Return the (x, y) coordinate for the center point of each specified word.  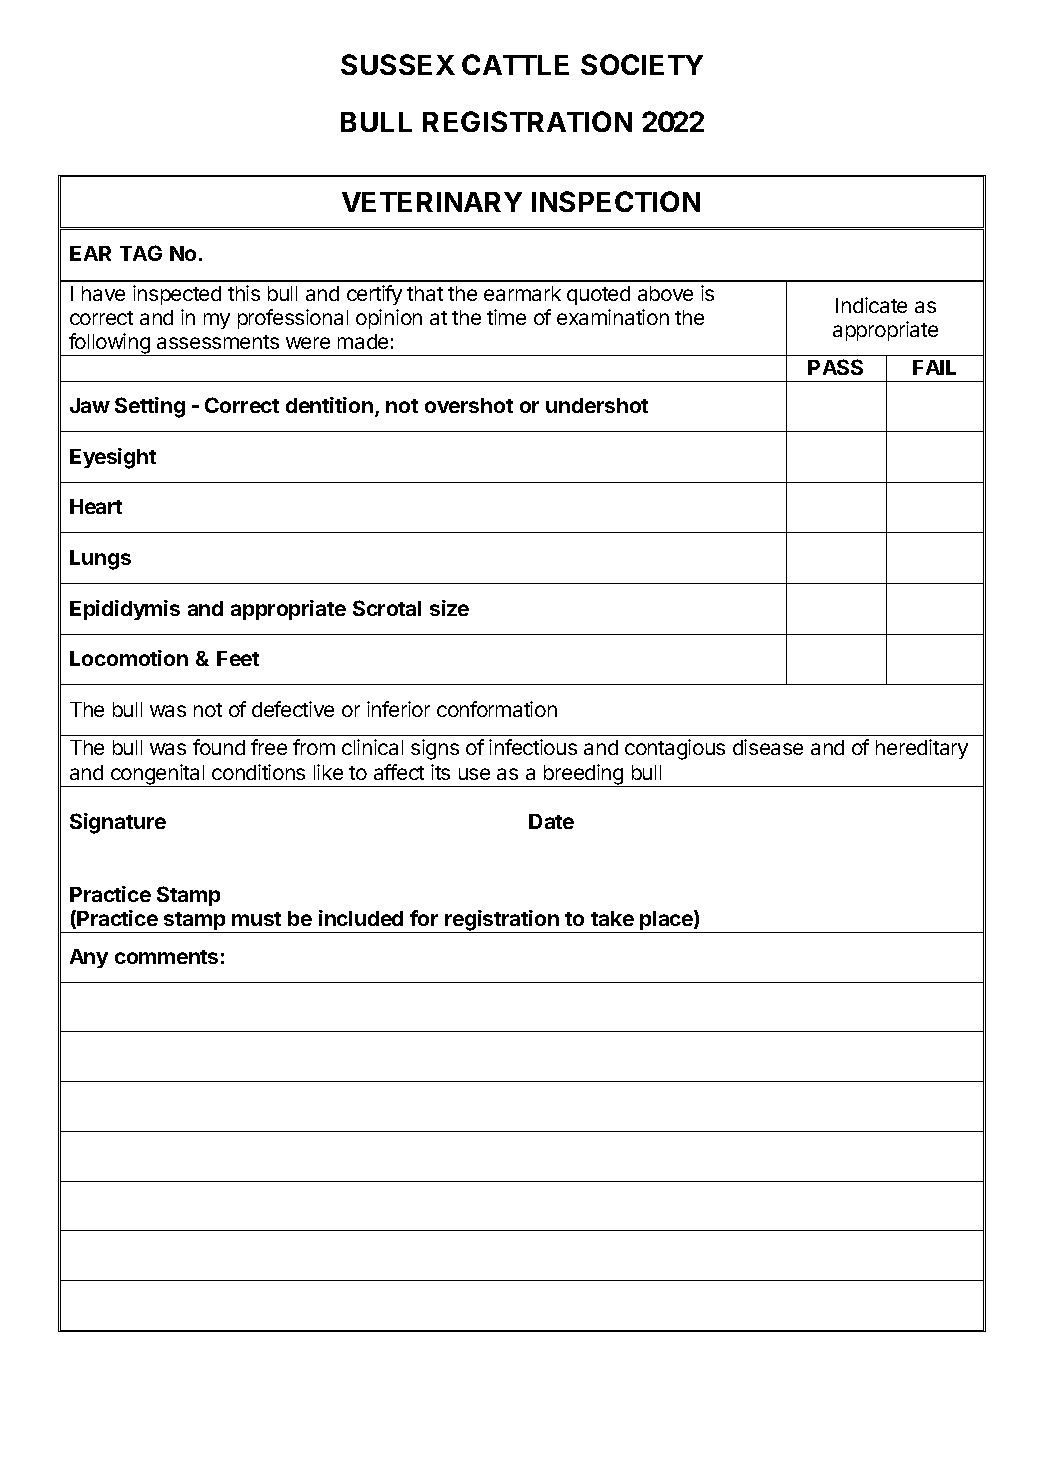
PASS (835, 367)
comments (166, 957)
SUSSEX (398, 64)
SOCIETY (642, 64)
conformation (497, 709)
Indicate (871, 305)
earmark (522, 293)
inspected (177, 295)
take (612, 918)
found (219, 747)
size (449, 608)
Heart (96, 506)
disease (768, 747)
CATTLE (515, 64)
